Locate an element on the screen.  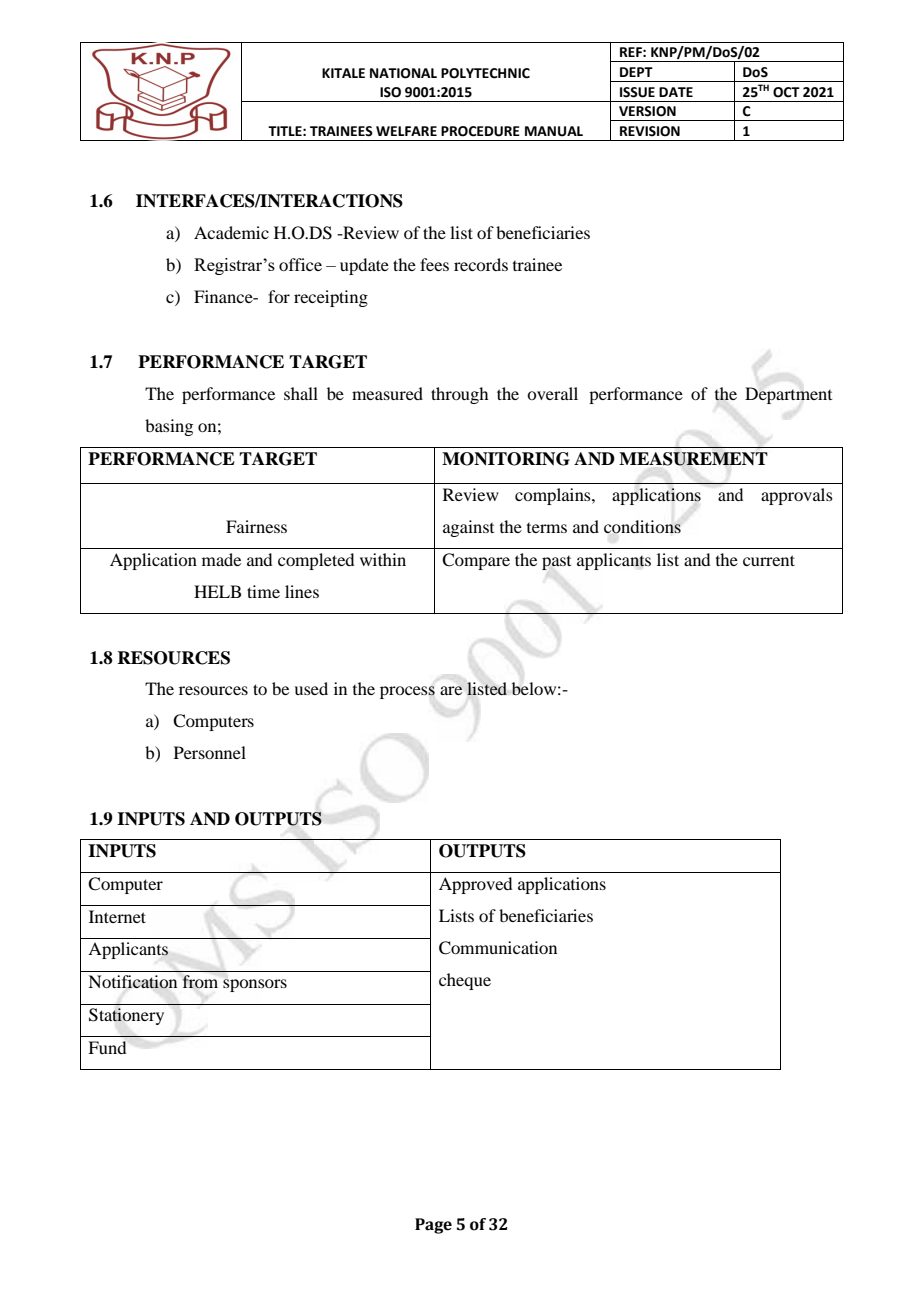
Academic is located at coordinates (231, 232).
